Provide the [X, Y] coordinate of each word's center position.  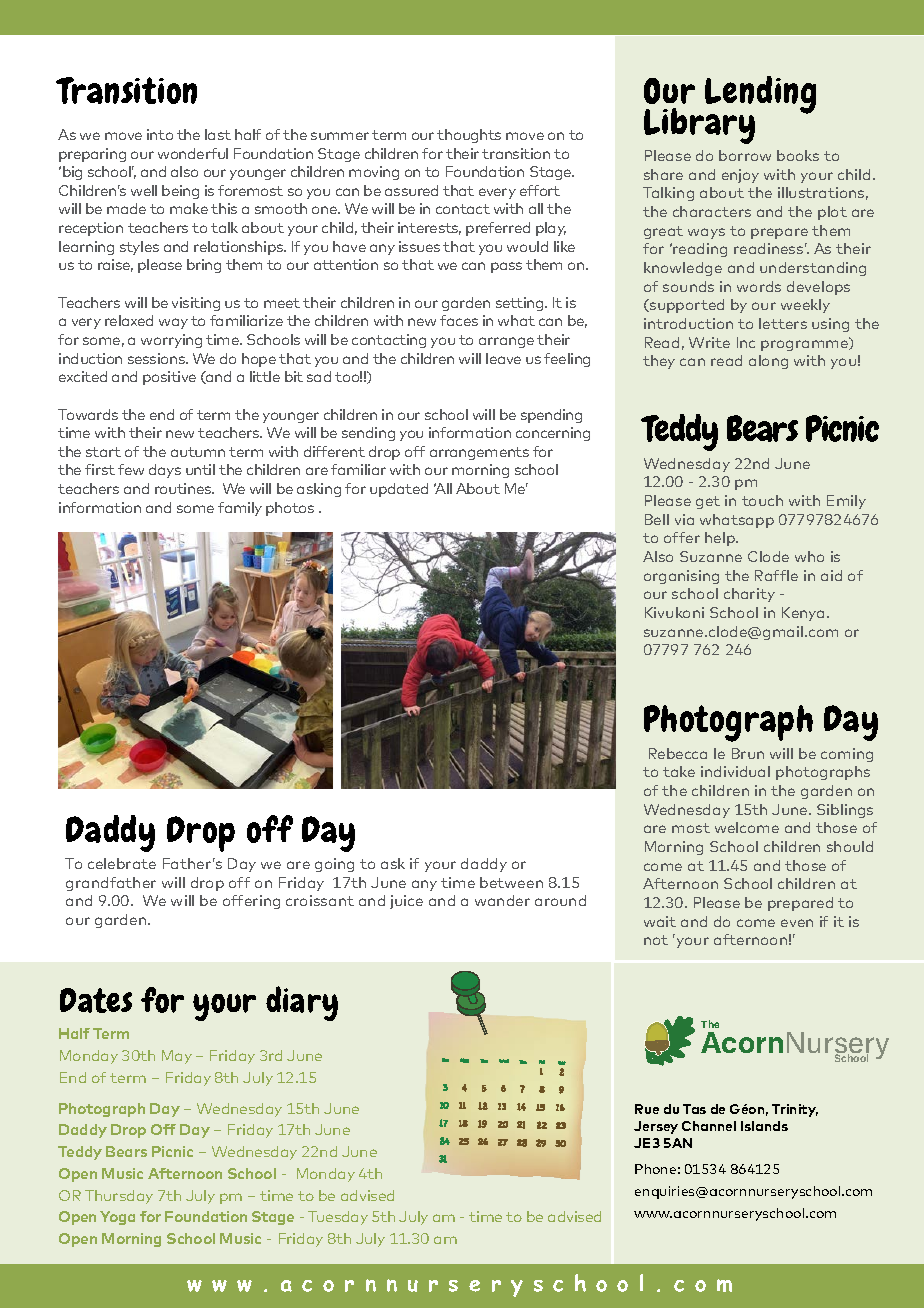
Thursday [119, 1197]
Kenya [803, 614]
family [240, 509]
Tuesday [338, 1218]
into [160, 134]
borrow [745, 155]
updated [399, 490]
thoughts [469, 136]
